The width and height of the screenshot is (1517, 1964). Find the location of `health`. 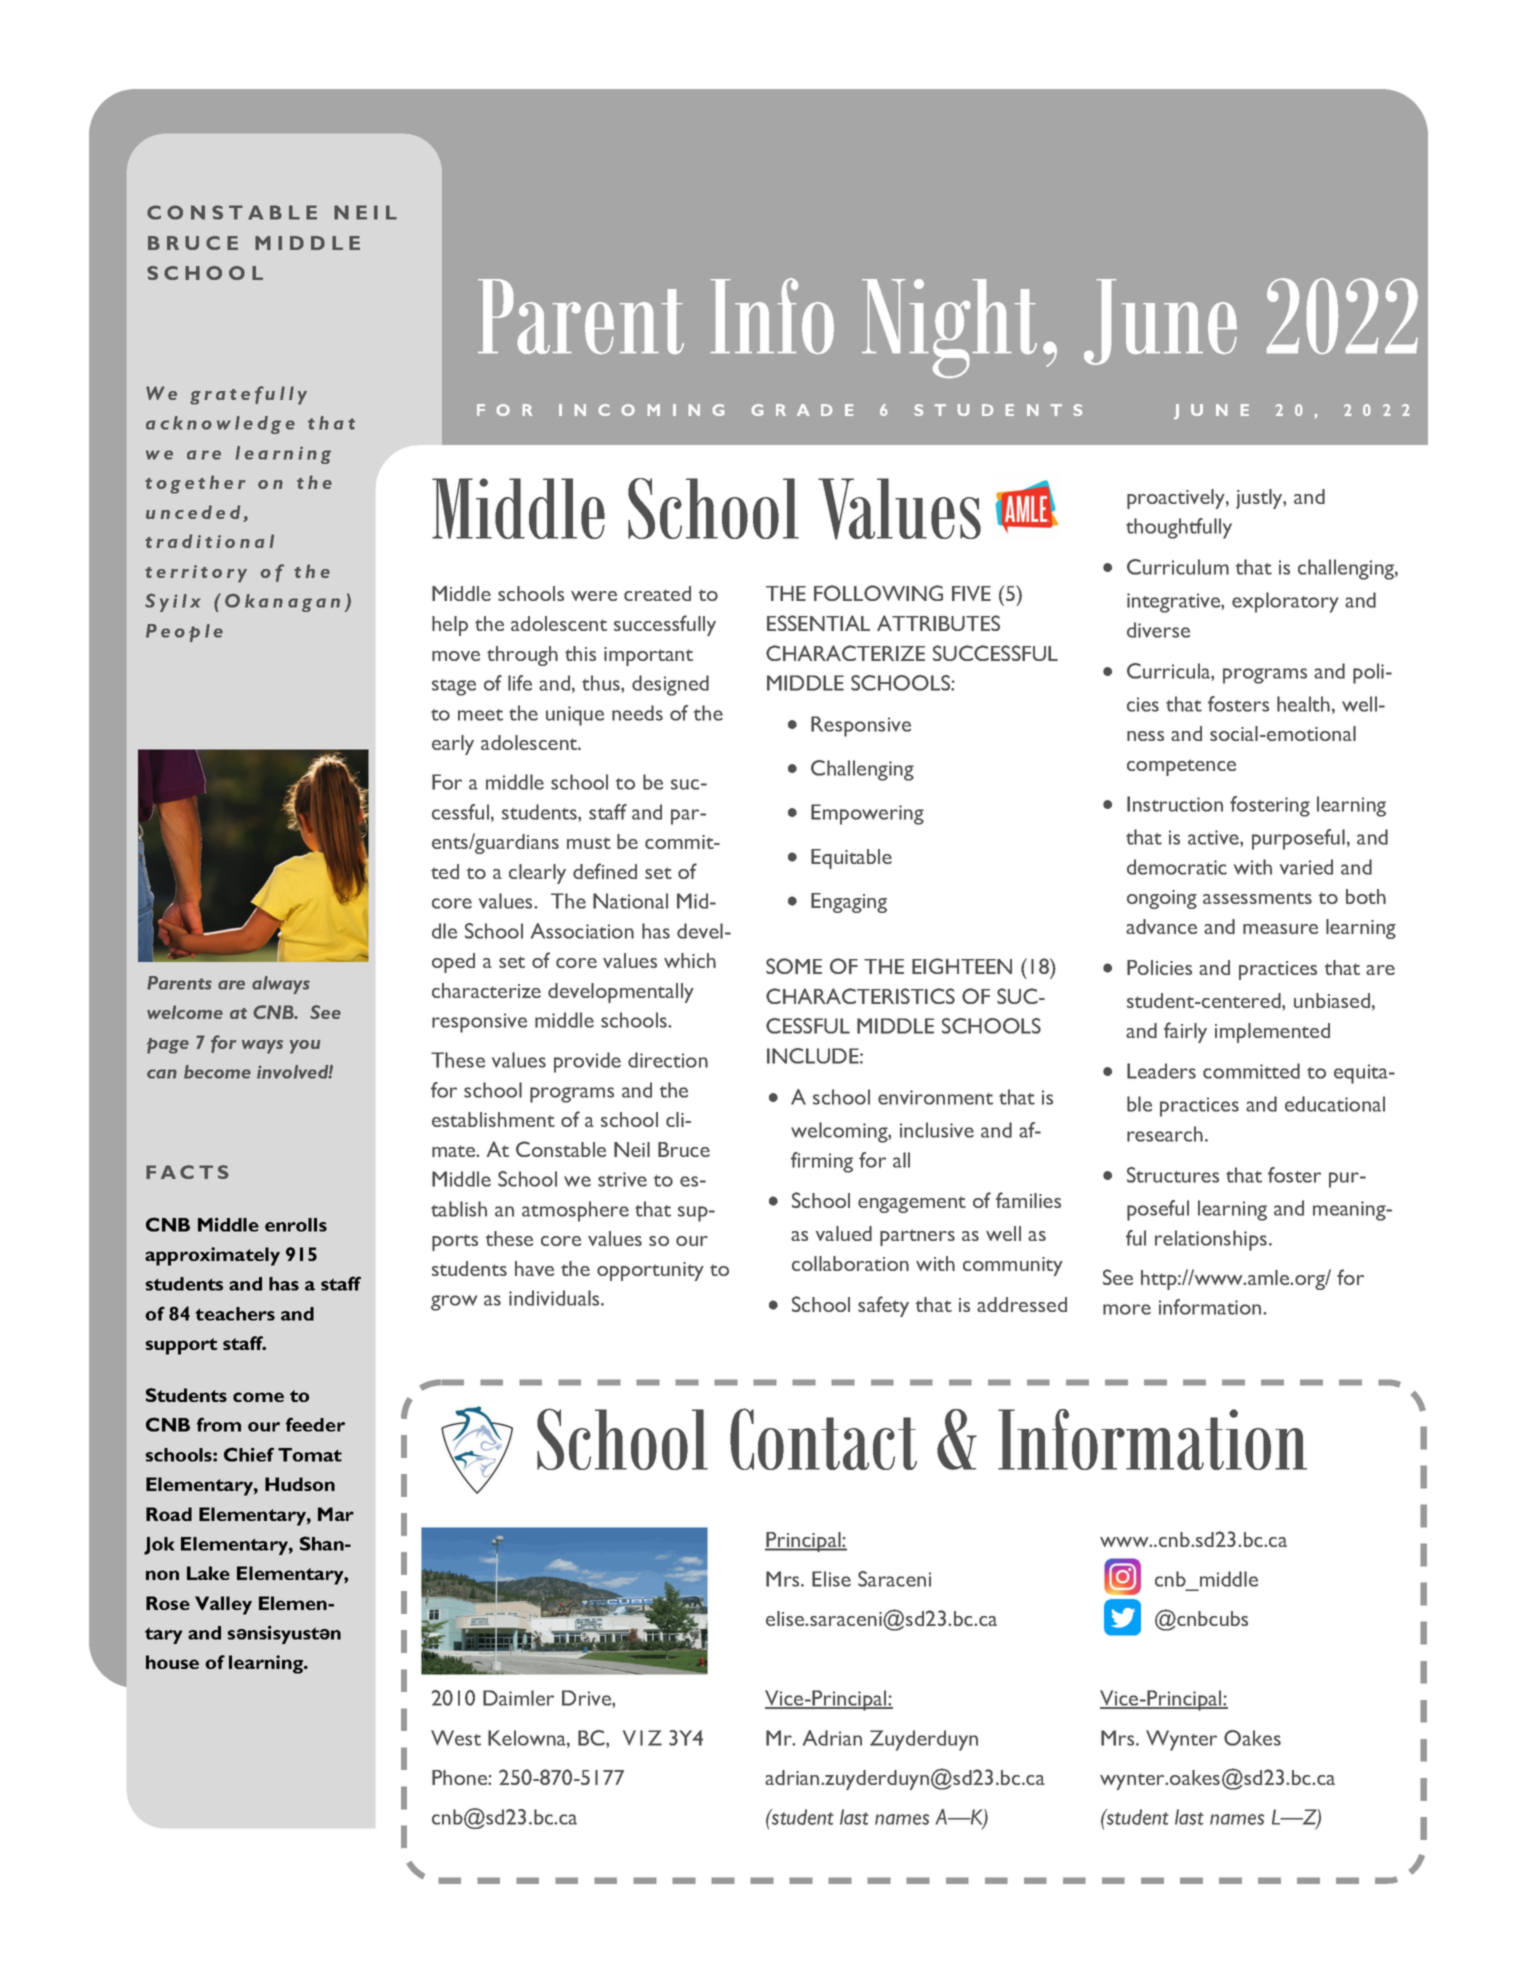

health is located at coordinates (1303, 704).
